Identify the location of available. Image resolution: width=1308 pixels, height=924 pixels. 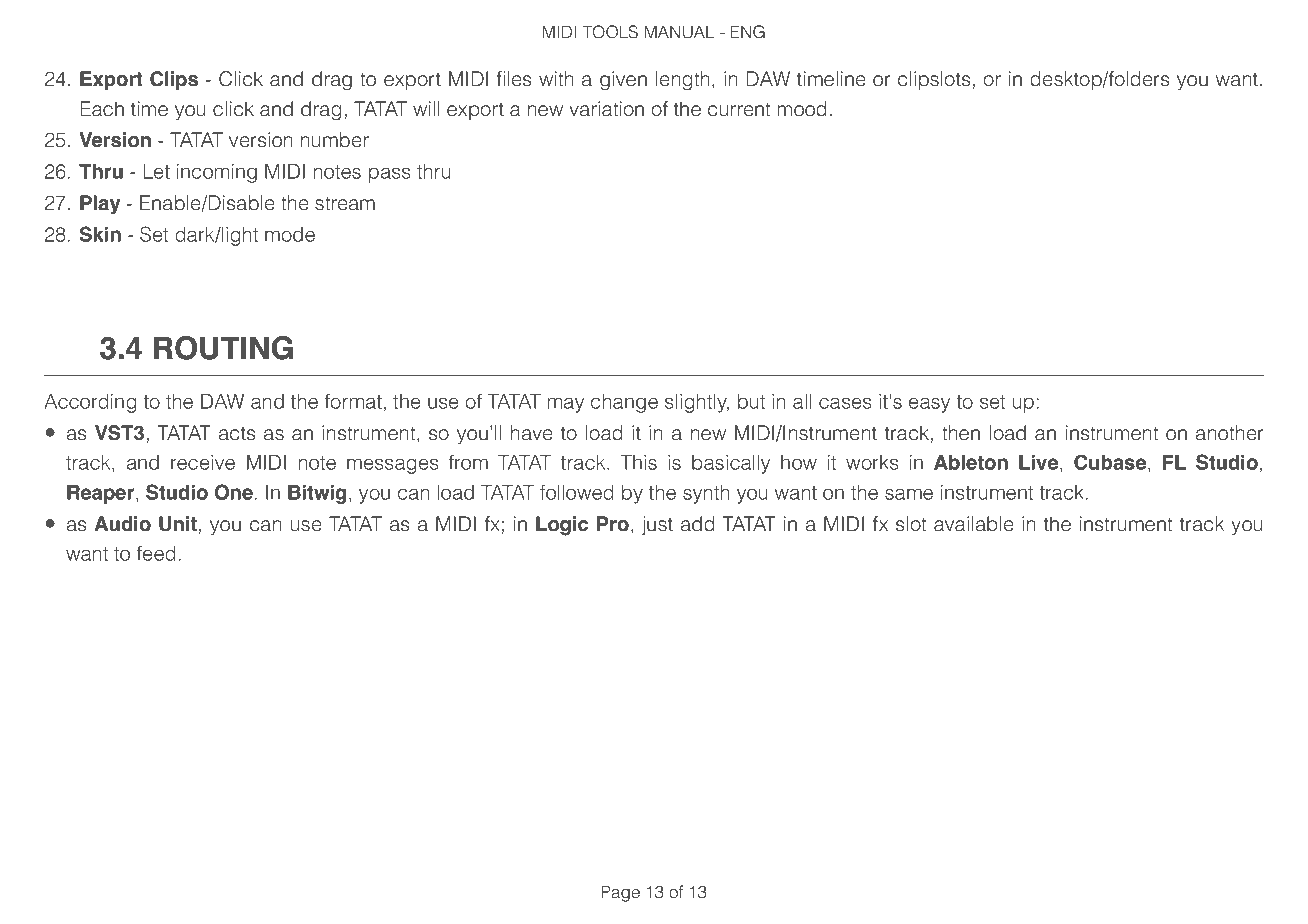
(974, 524).
